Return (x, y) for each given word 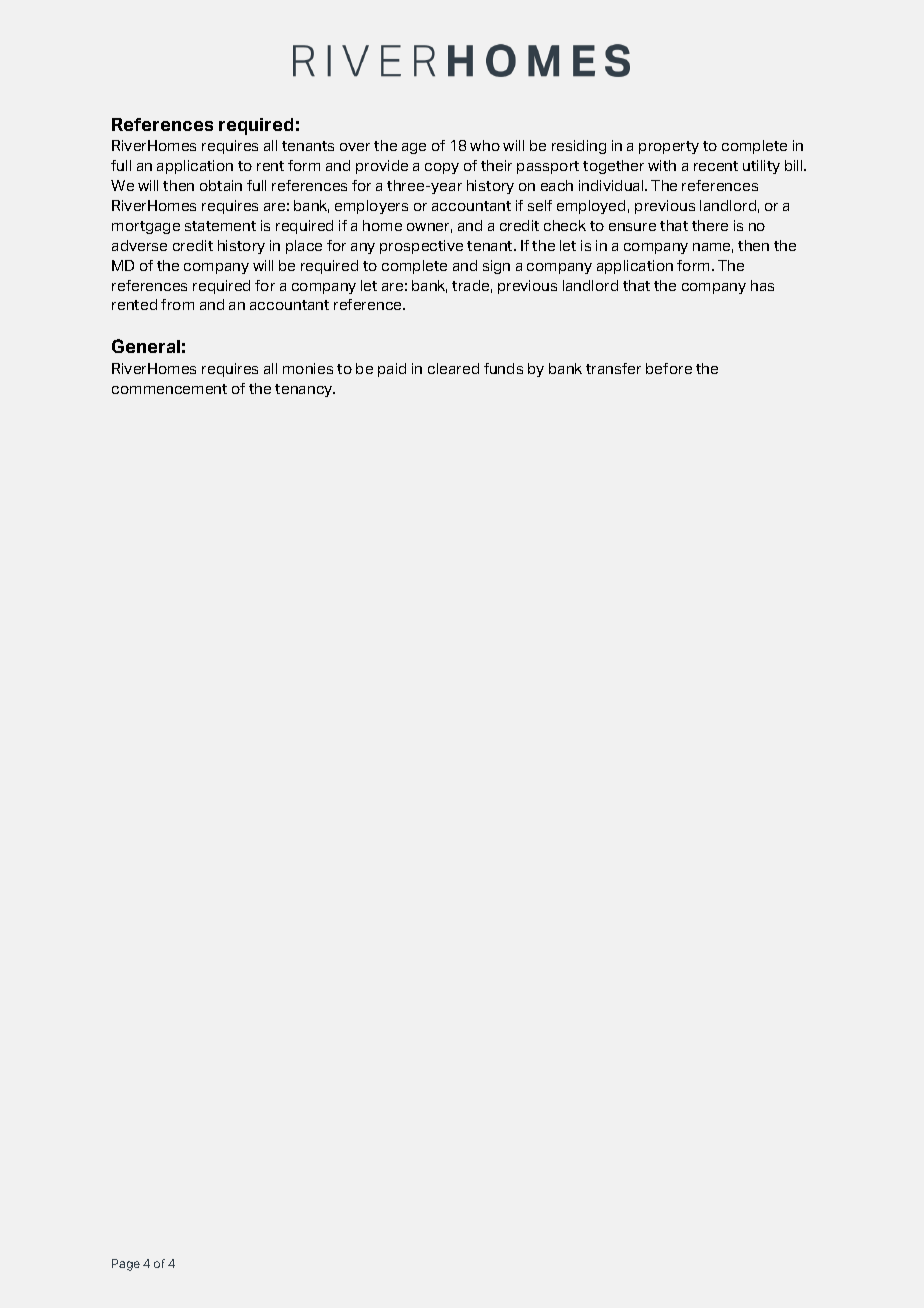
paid (392, 370)
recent (716, 166)
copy (442, 168)
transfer (613, 368)
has (762, 285)
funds (503, 368)
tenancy (305, 390)
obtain (221, 185)
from (177, 304)
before (669, 368)
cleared (453, 368)
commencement (169, 389)
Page (126, 1265)
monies (308, 368)
